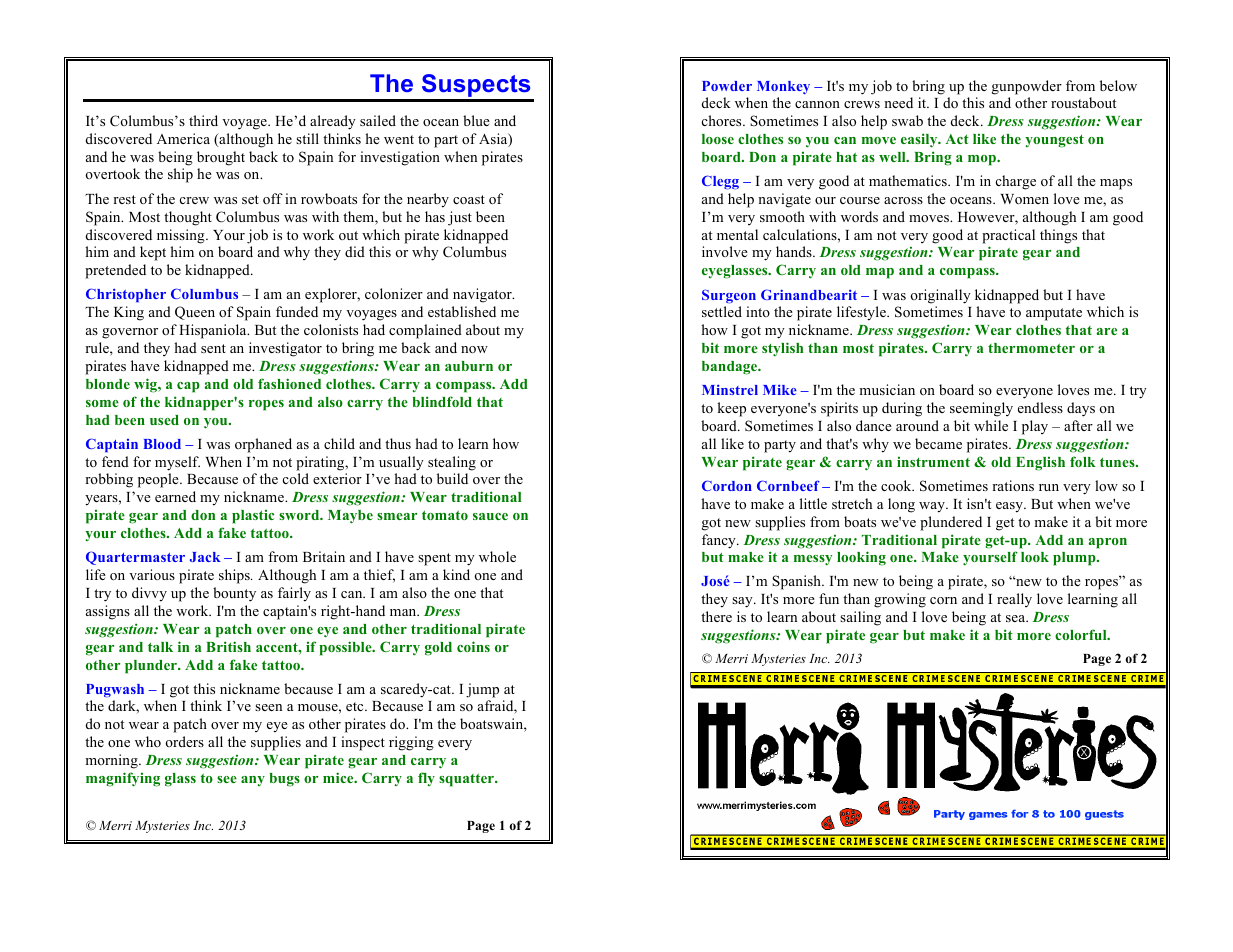 This screenshot has height=952, width=1233. I want to click on any, so click(253, 781).
